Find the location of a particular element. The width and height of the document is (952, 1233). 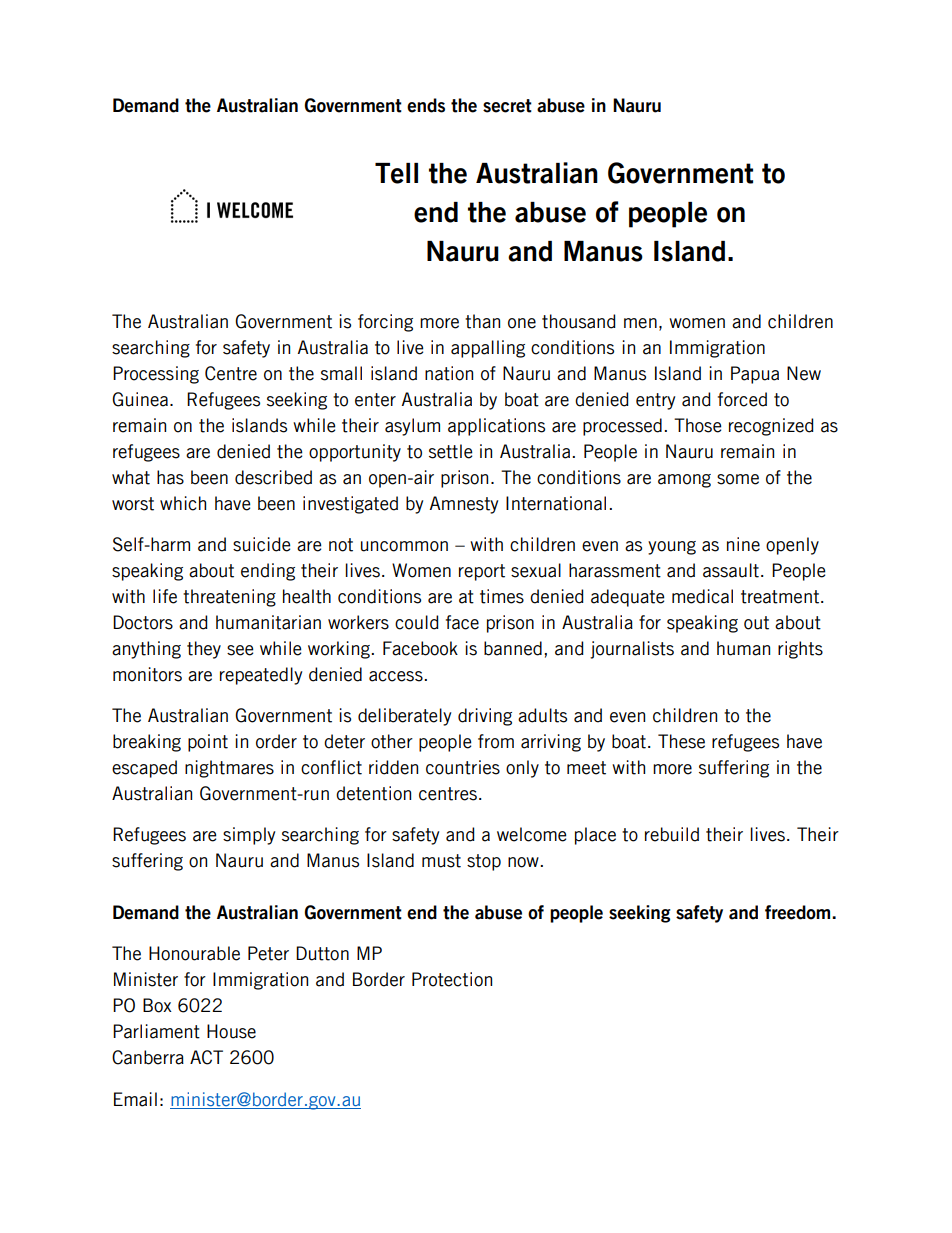

ACT is located at coordinates (206, 1057).
